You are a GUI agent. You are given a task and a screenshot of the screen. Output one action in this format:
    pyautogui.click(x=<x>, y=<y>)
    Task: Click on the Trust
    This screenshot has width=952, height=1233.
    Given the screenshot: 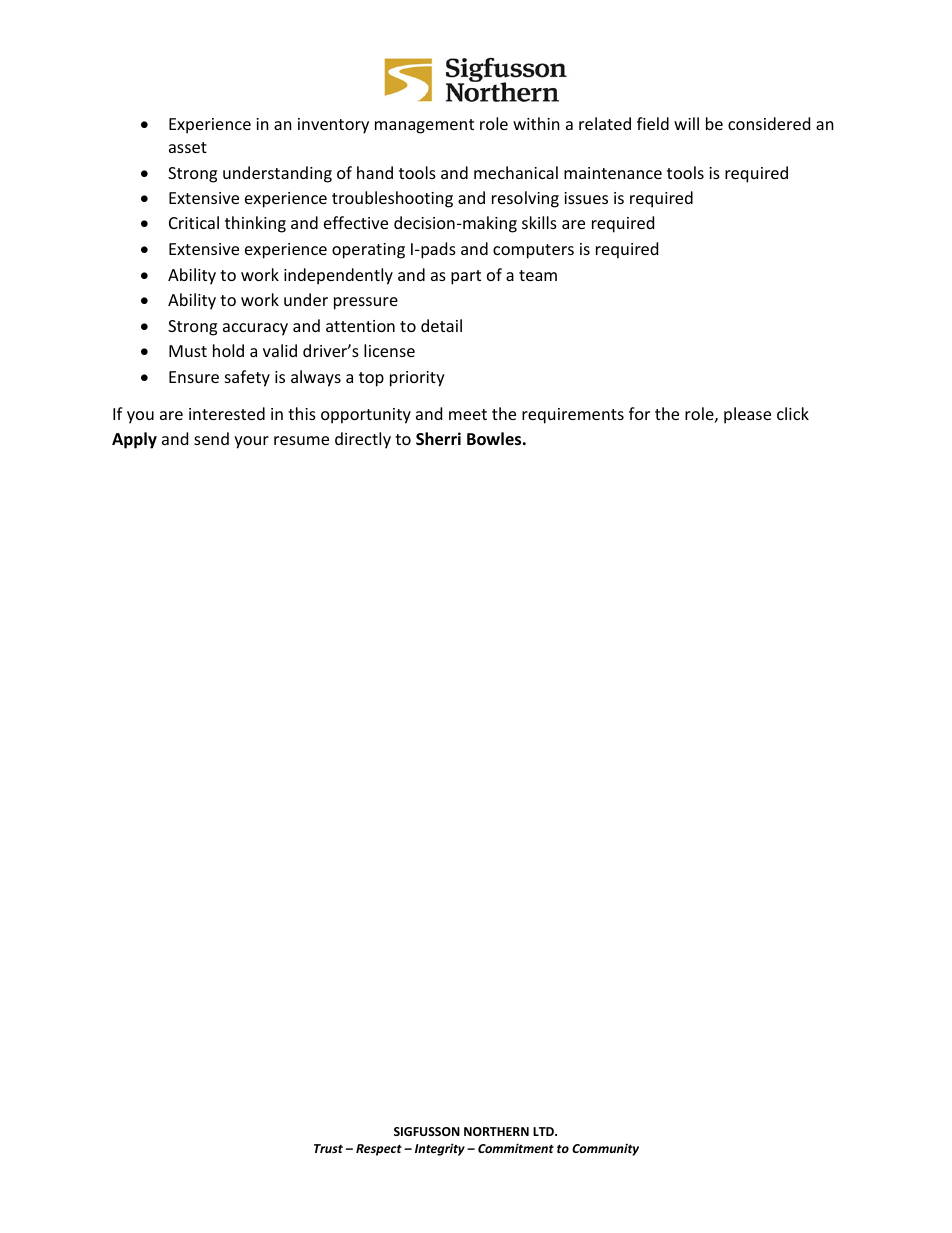 What is the action you would take?
    pyautogui.click(x=328, y=1148)
